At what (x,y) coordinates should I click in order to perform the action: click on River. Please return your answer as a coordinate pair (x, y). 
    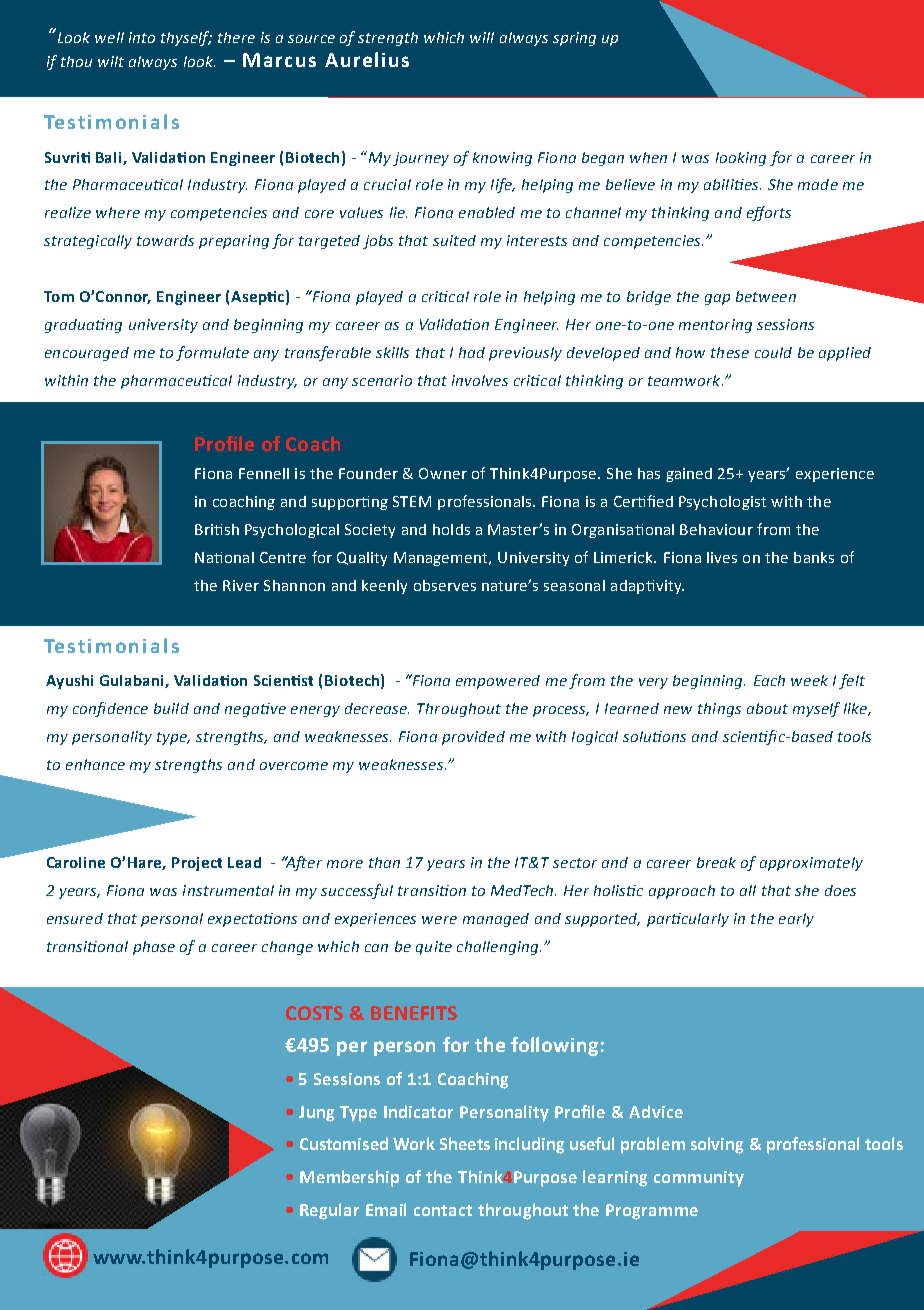
    Looking at the image, I should click on (241, 585).
